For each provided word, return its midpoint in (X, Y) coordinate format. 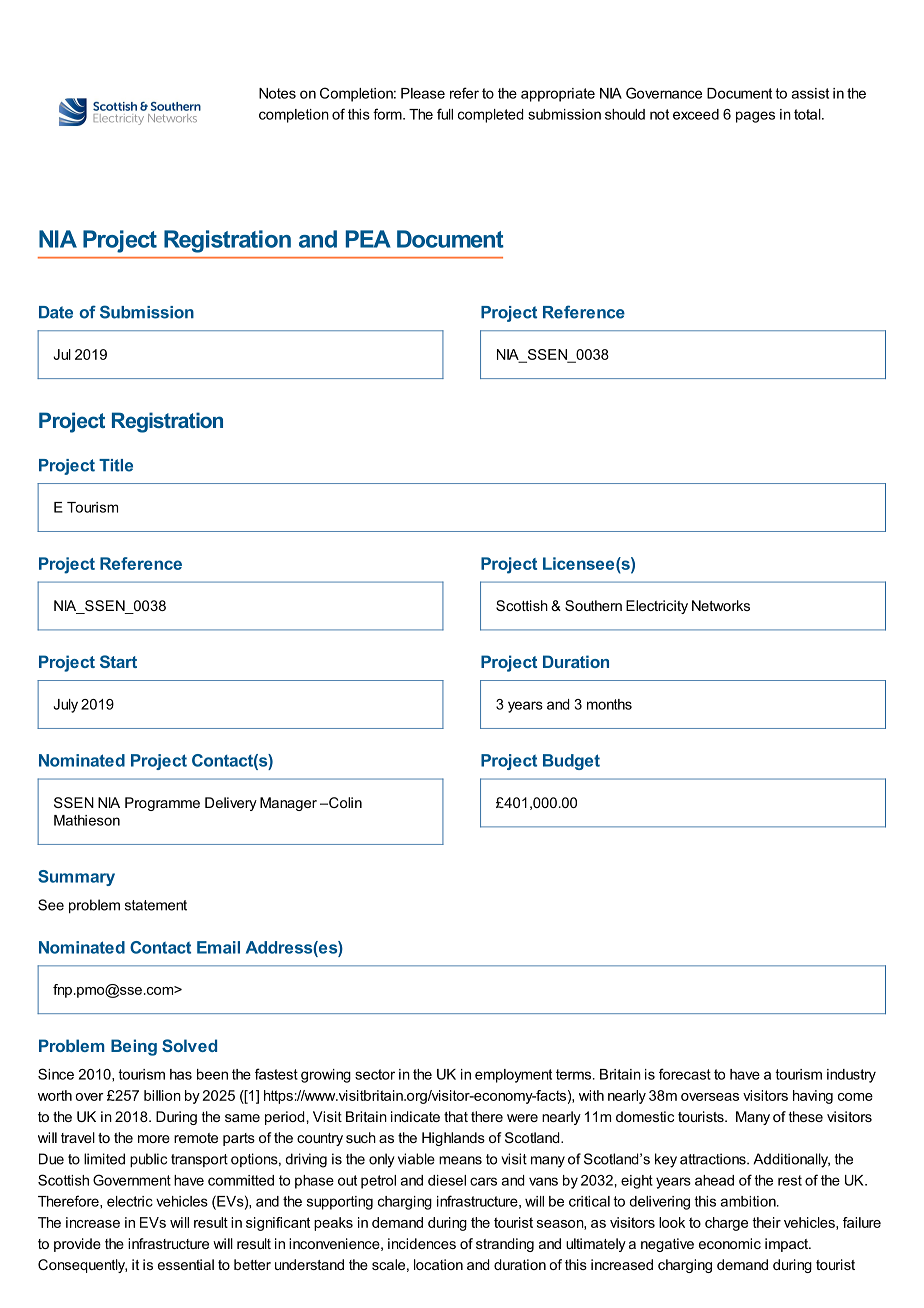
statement (156, 905)
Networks (721, 605)
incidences (422, 1243)
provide (77, 1245)
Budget (571, 762)
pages (755, 117)
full (445, 114)
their (766, 1222)
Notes (277, 93)
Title (116, 465)
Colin (344, 802)
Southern (593, 605)
